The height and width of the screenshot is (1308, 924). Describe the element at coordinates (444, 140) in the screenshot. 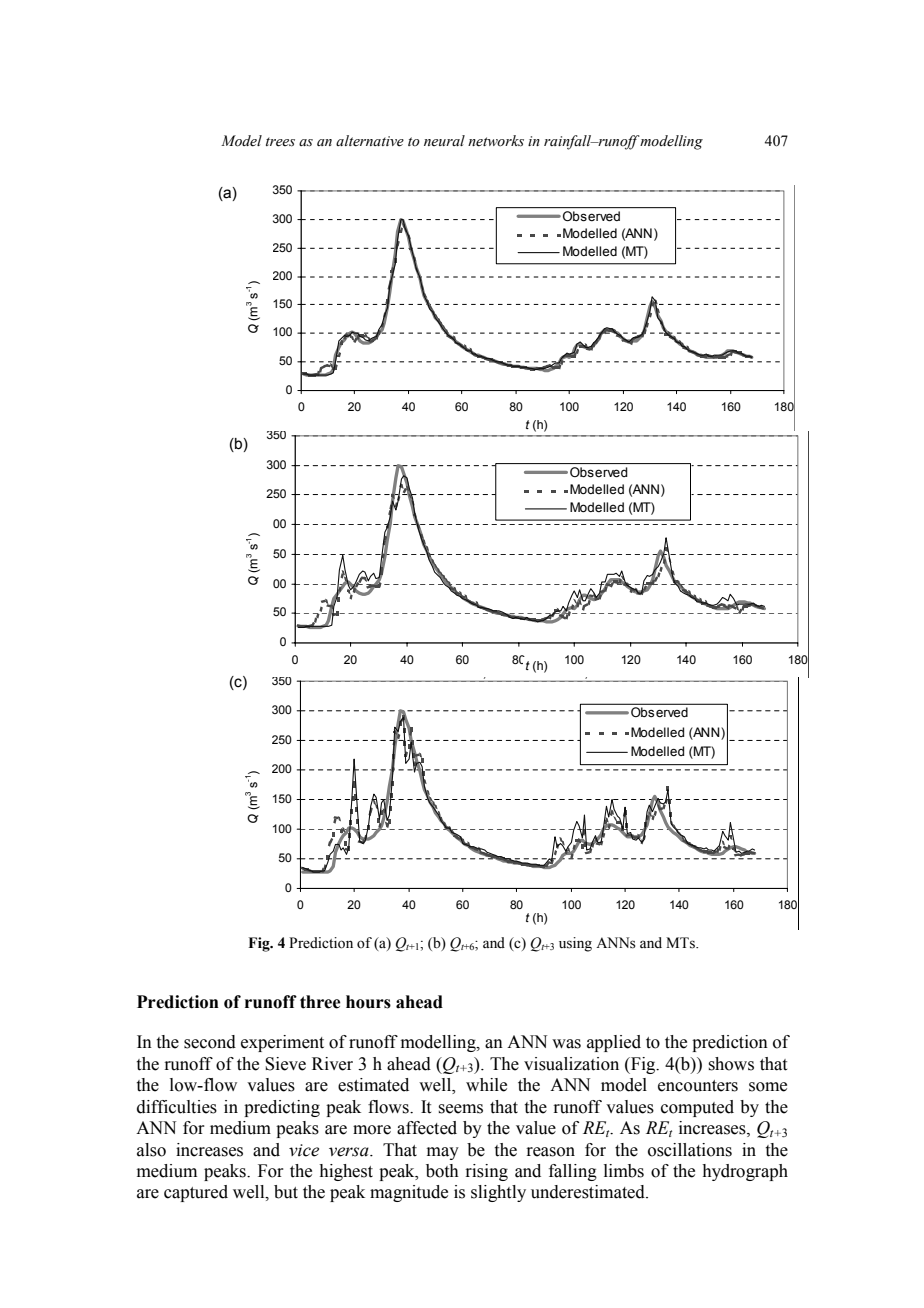

I see `neural` at that location.
